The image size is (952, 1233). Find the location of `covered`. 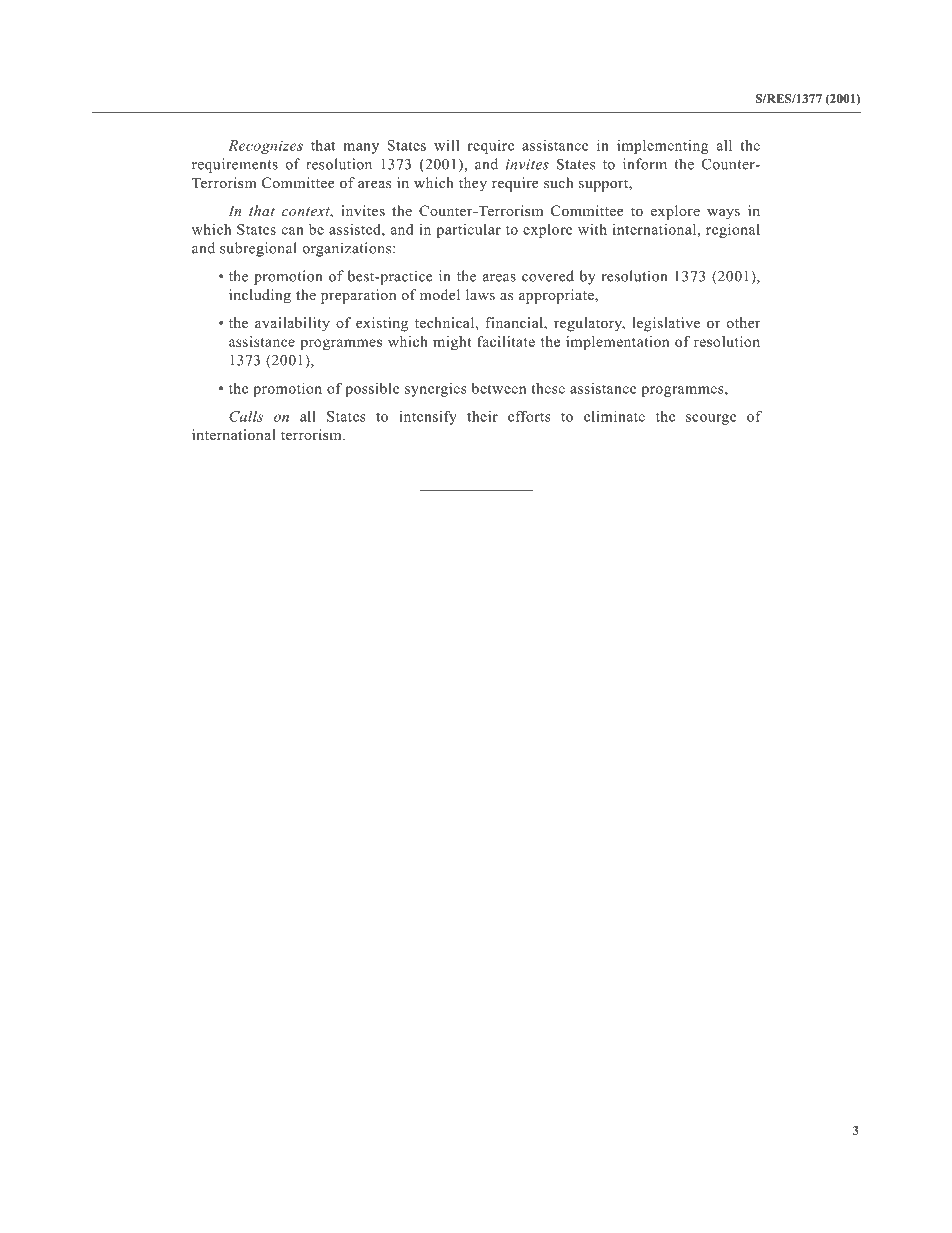

covered is located at coordinates (548, 276).
